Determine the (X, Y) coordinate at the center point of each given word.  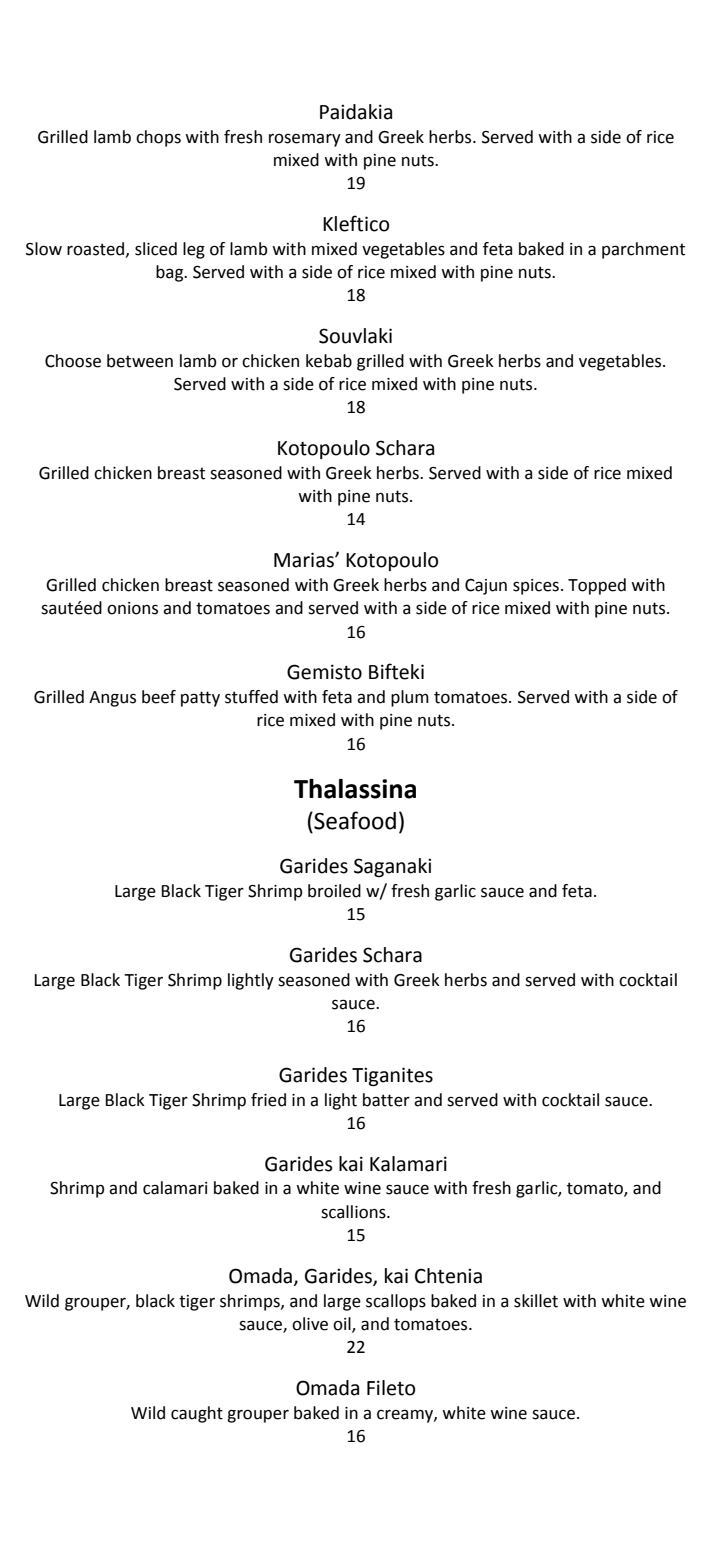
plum (410, 698)
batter (386, 1100)
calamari (175, 1188)
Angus (112, 699)
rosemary (305, 140)
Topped (597, 586)
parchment (643, 250)
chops (158, 138)
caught (197, 1414)
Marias (305, 560)
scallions (354, 1212)
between (140, 361)
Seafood (354, 820)
